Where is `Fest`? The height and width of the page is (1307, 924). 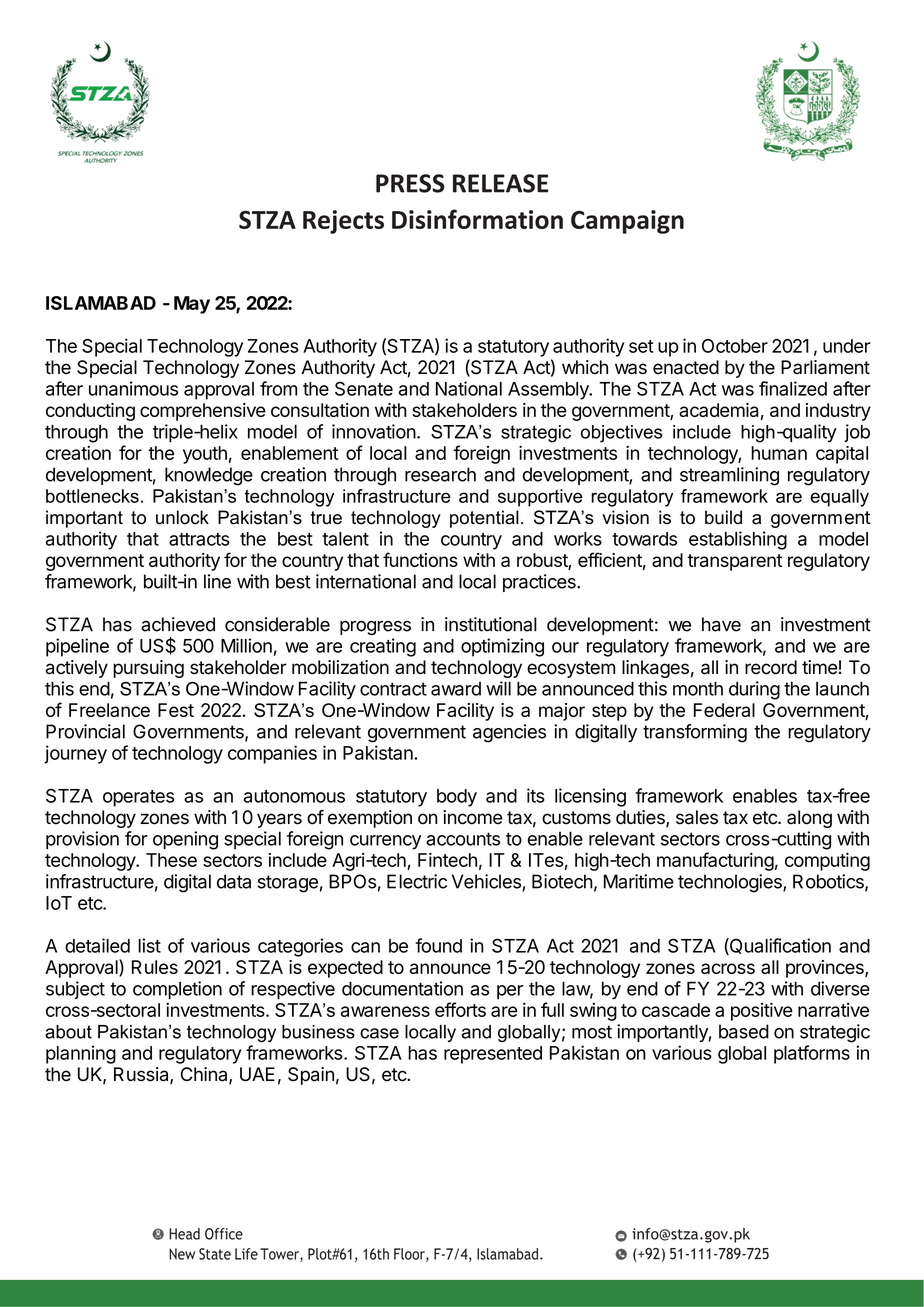 Fest is located at coordinates (176, 710).
